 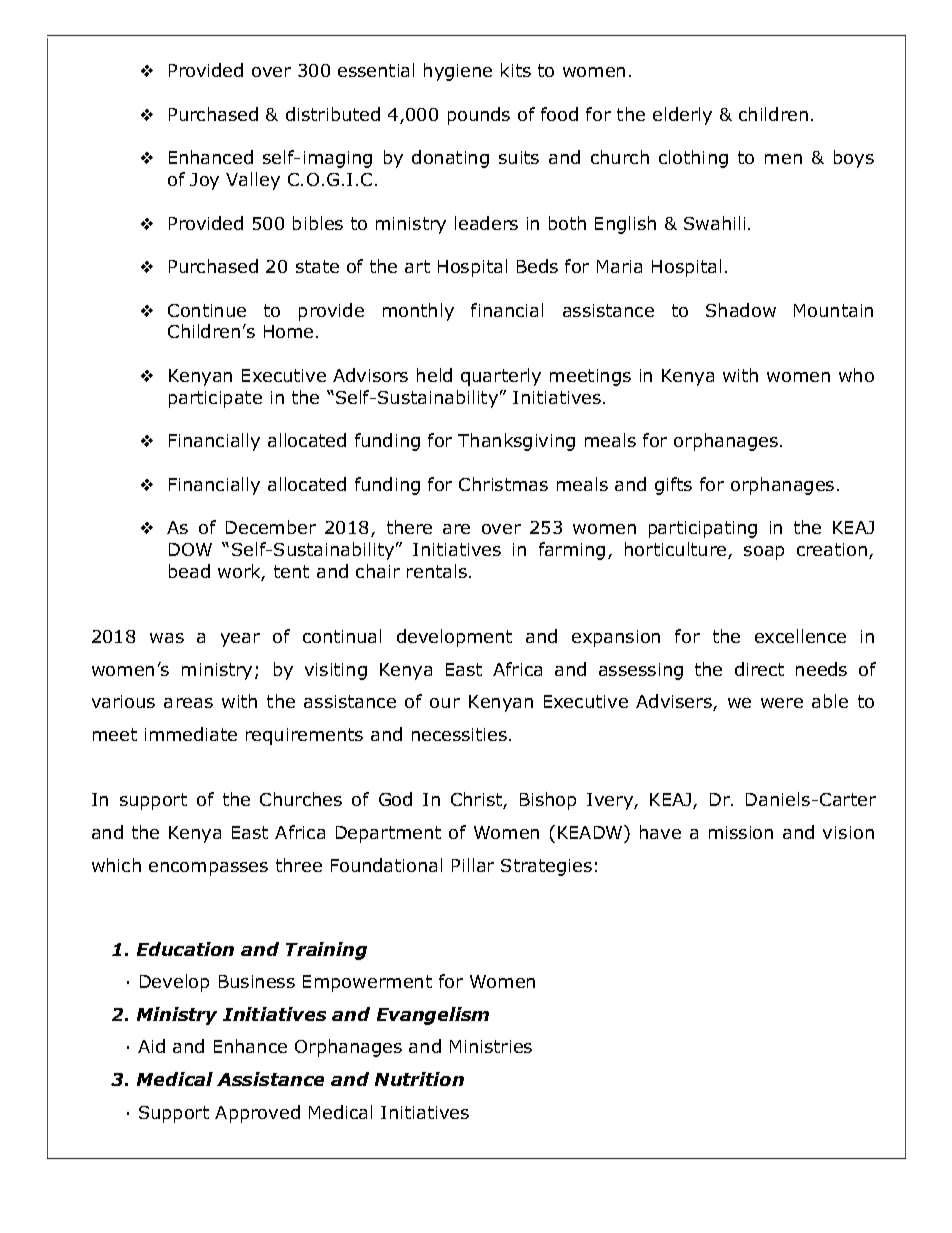 What do you see at coordinates (501, 377) in the image?
I see `quarterly` at bounding box center [501, 377].
